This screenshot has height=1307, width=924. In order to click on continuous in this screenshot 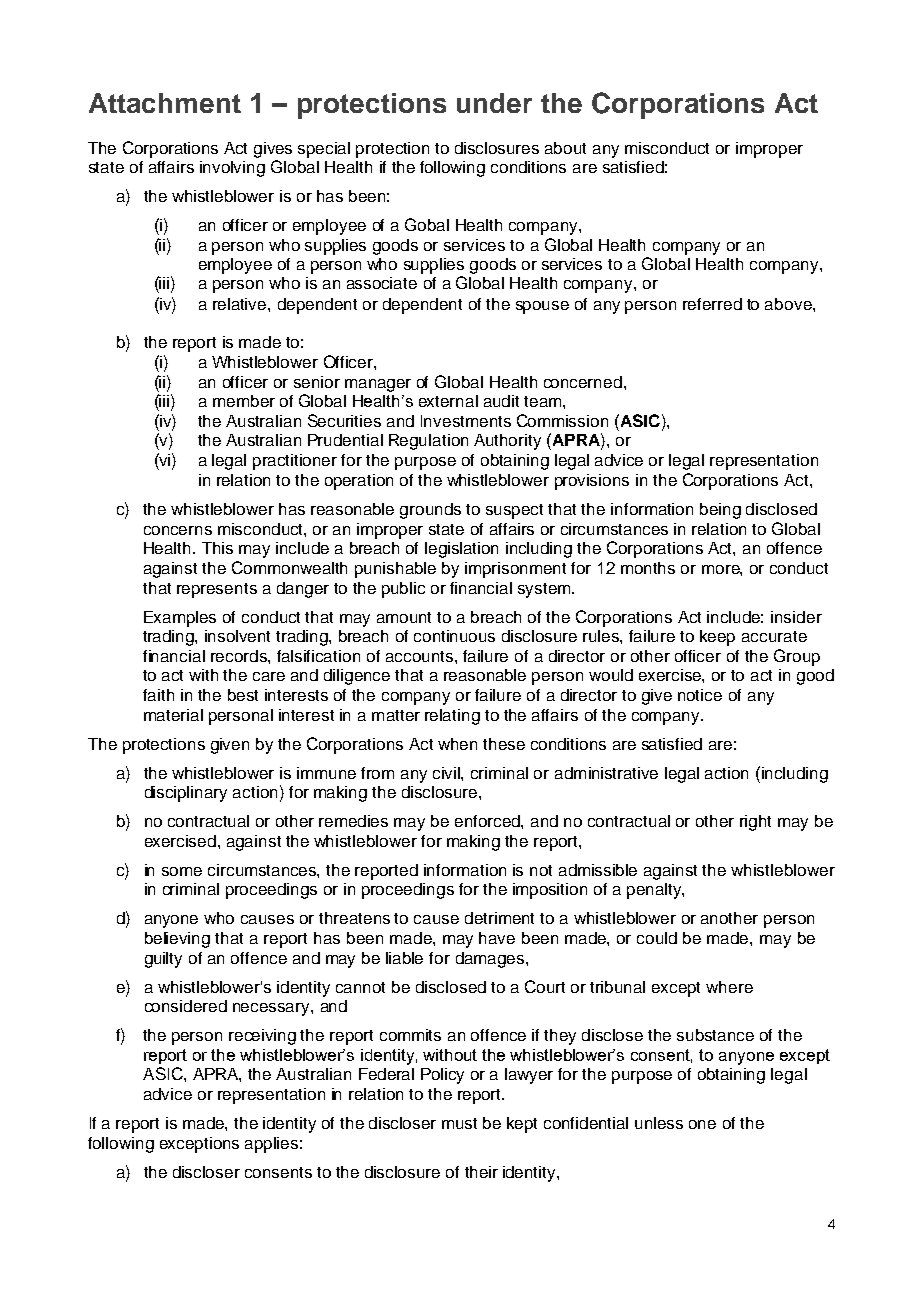, I will do `click(454, 636)`.
